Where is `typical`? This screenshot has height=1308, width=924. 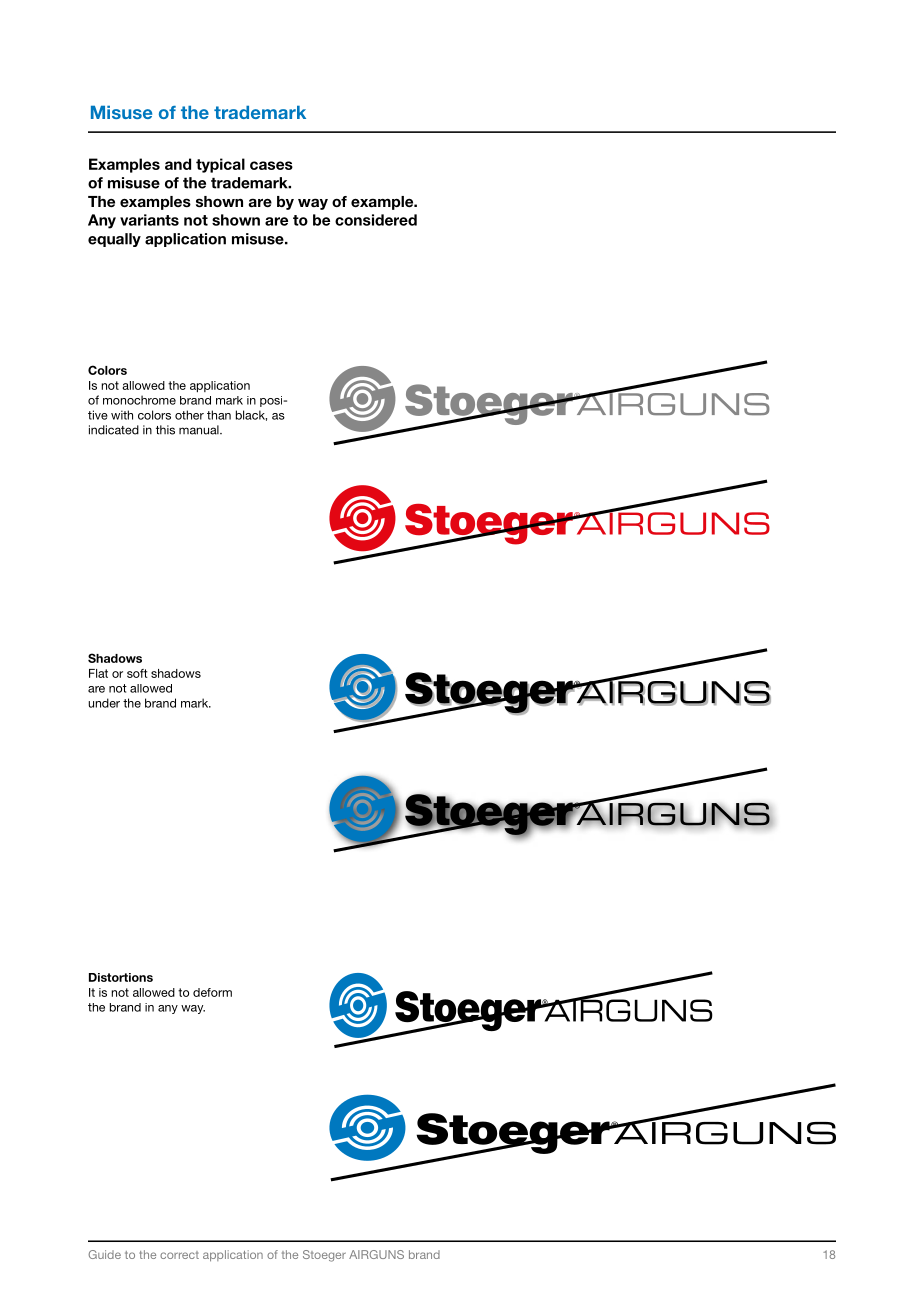
typical is located at coordinates (220, 165).
